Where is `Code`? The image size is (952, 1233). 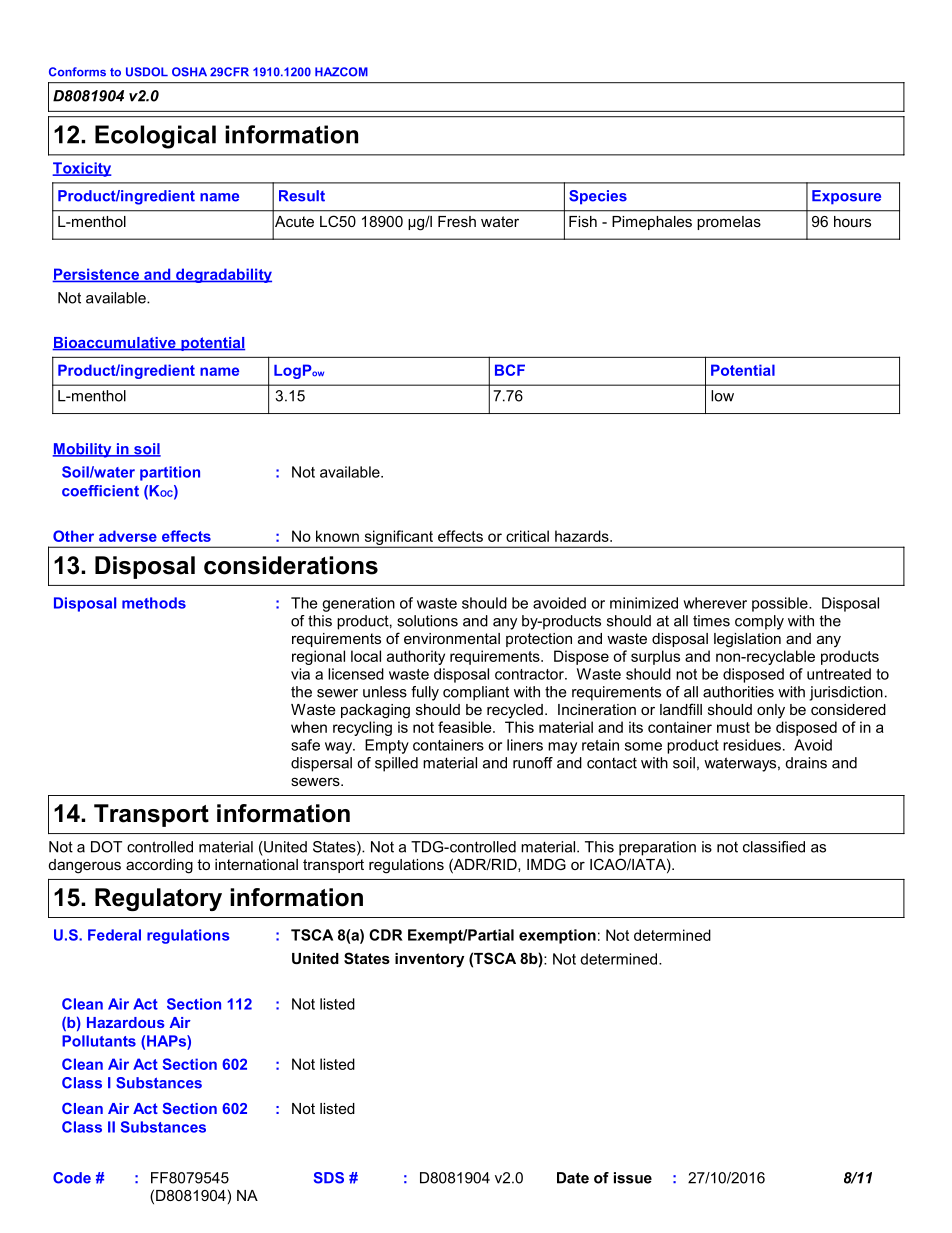
Code is located at coordinates (72, 1178).
